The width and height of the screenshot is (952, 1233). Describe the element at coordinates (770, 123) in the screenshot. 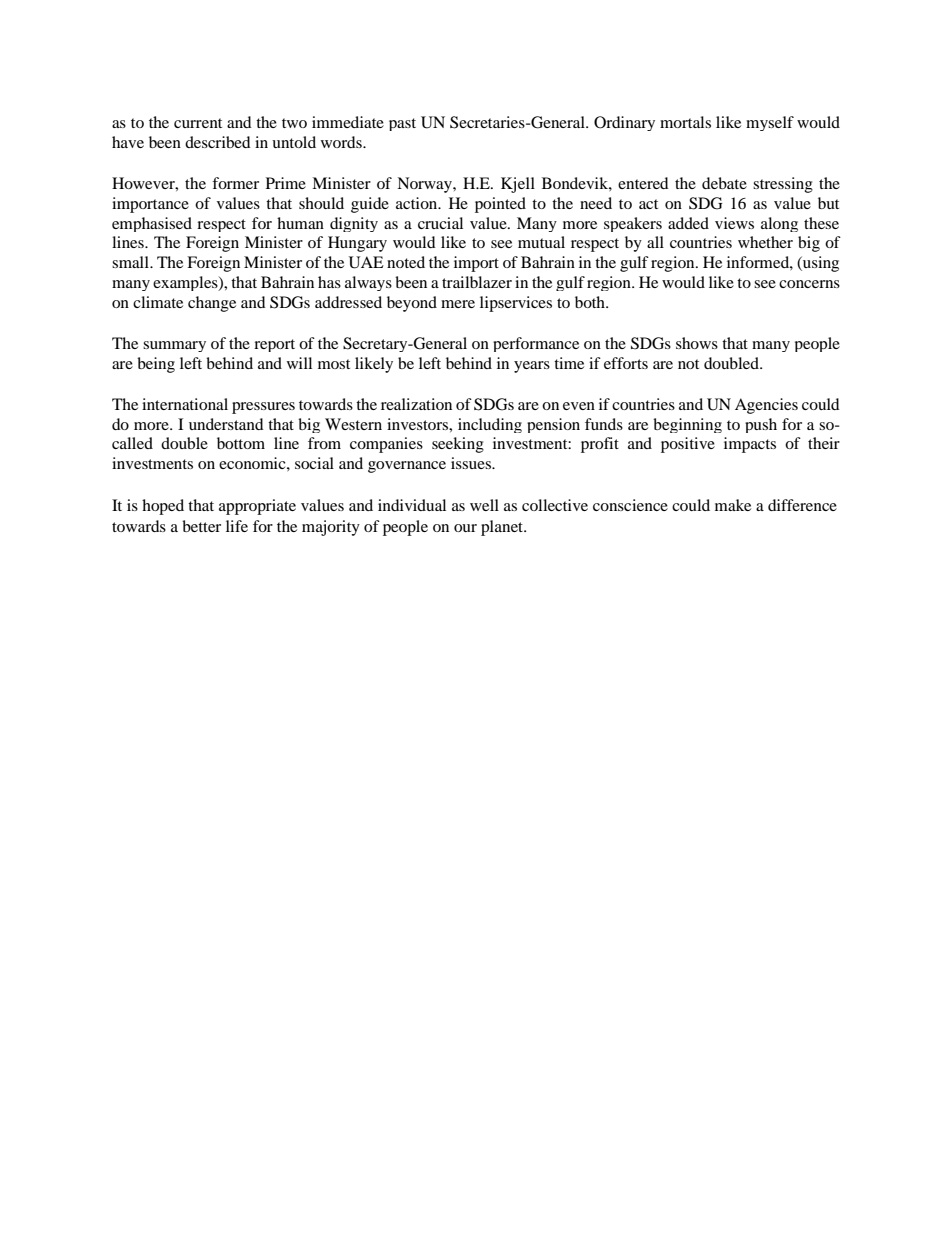

I see `myself` at that location.
